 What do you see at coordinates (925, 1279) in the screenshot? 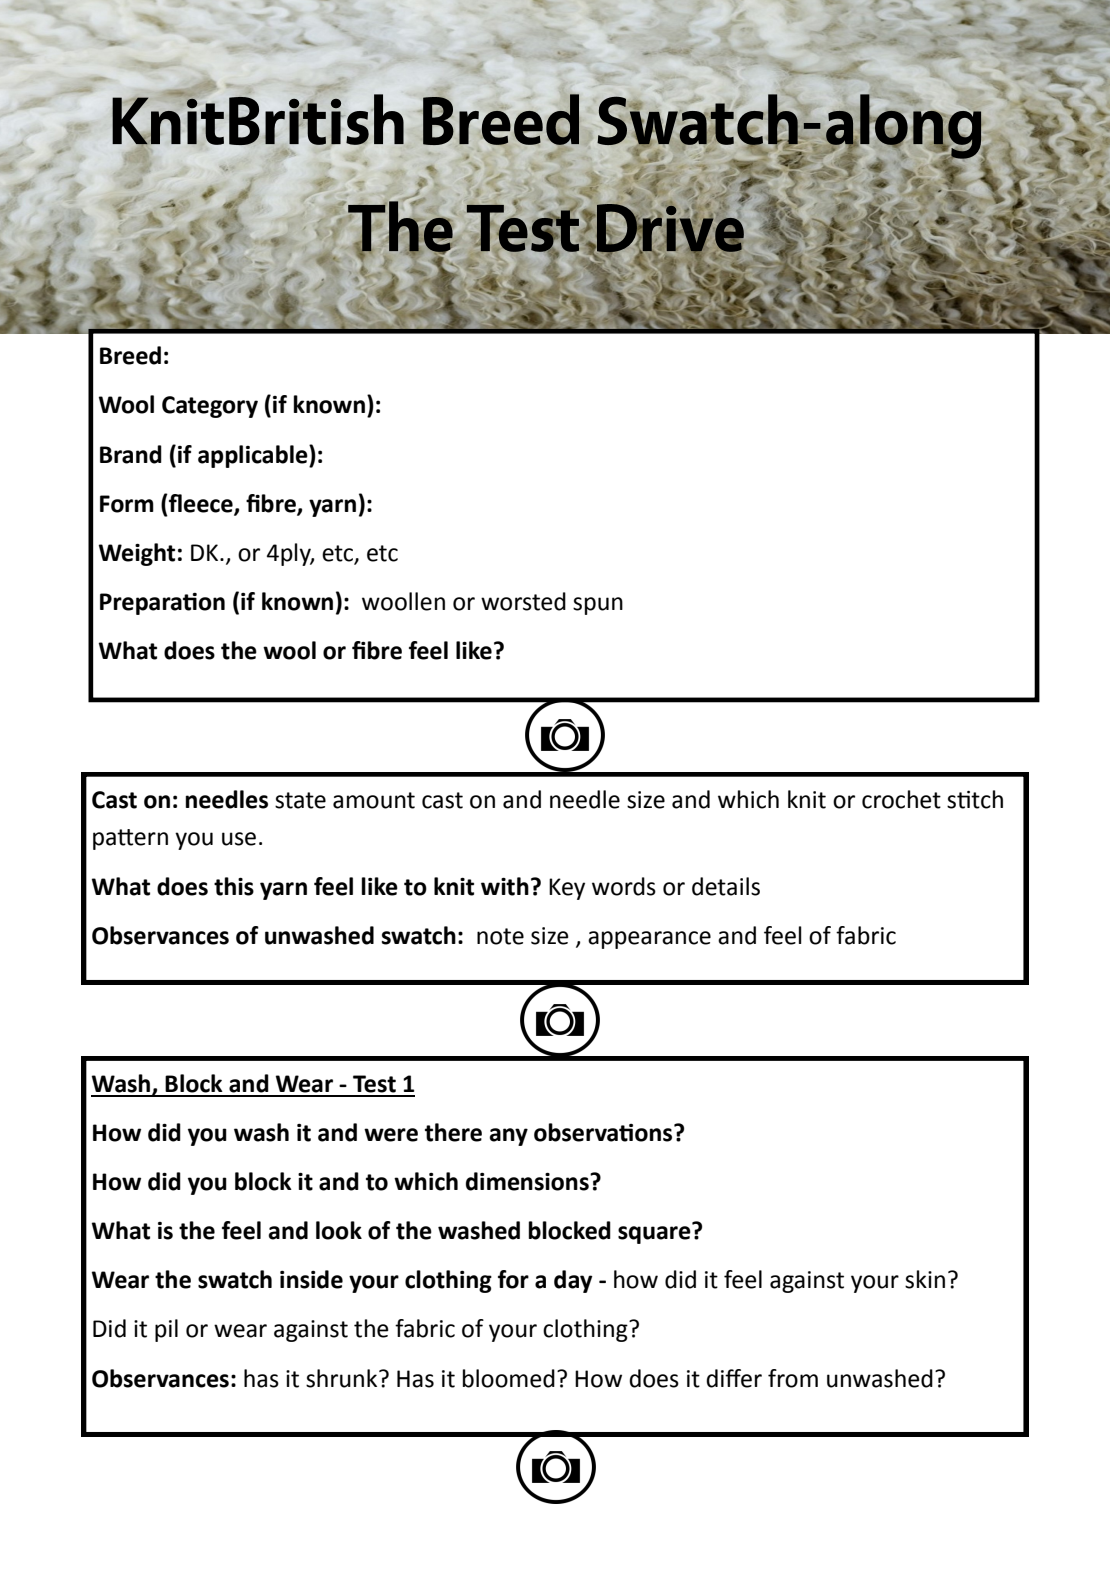
I see `skin` at bounding box center [925, 1279].
